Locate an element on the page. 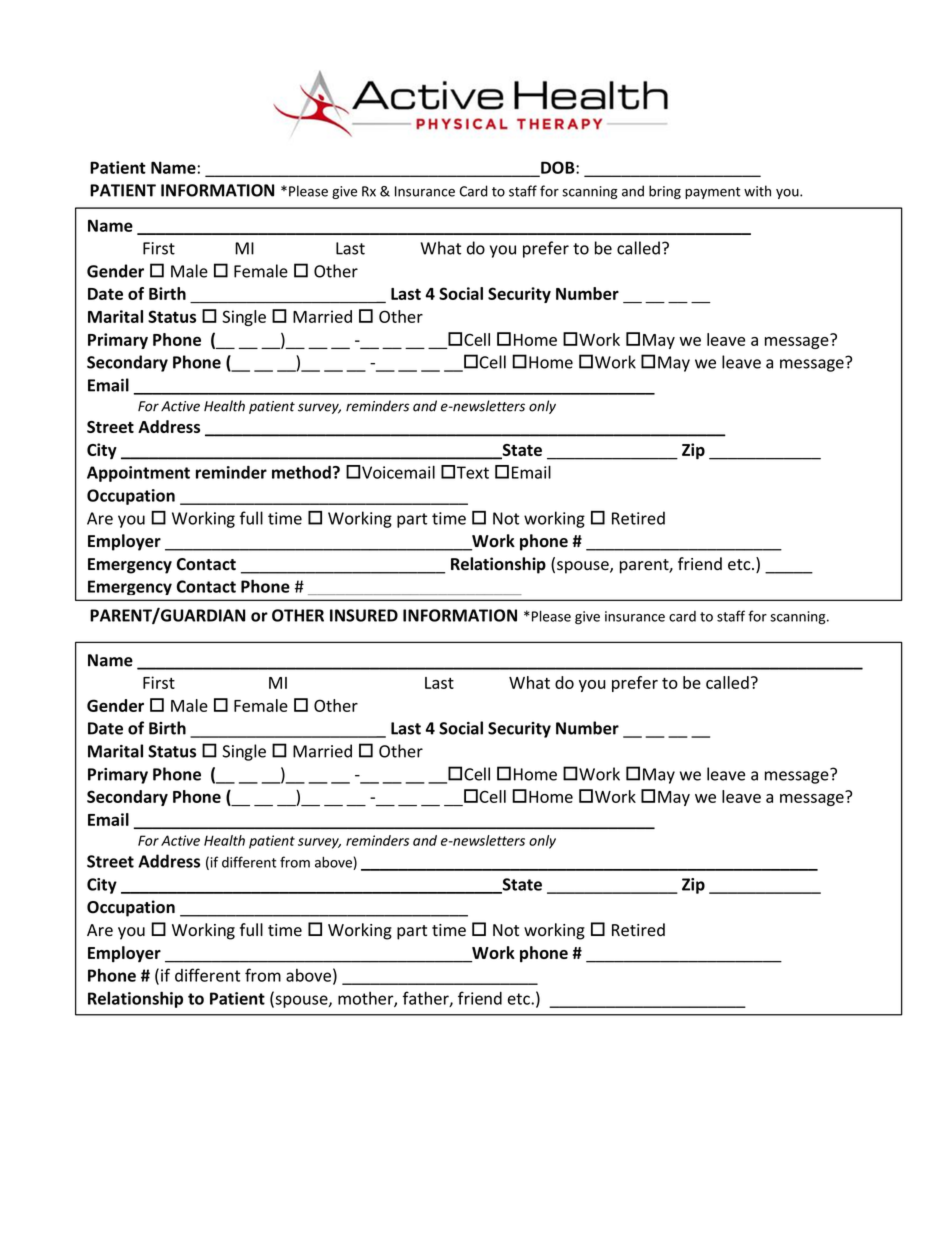  bring is located at coordinates (665, 192).
